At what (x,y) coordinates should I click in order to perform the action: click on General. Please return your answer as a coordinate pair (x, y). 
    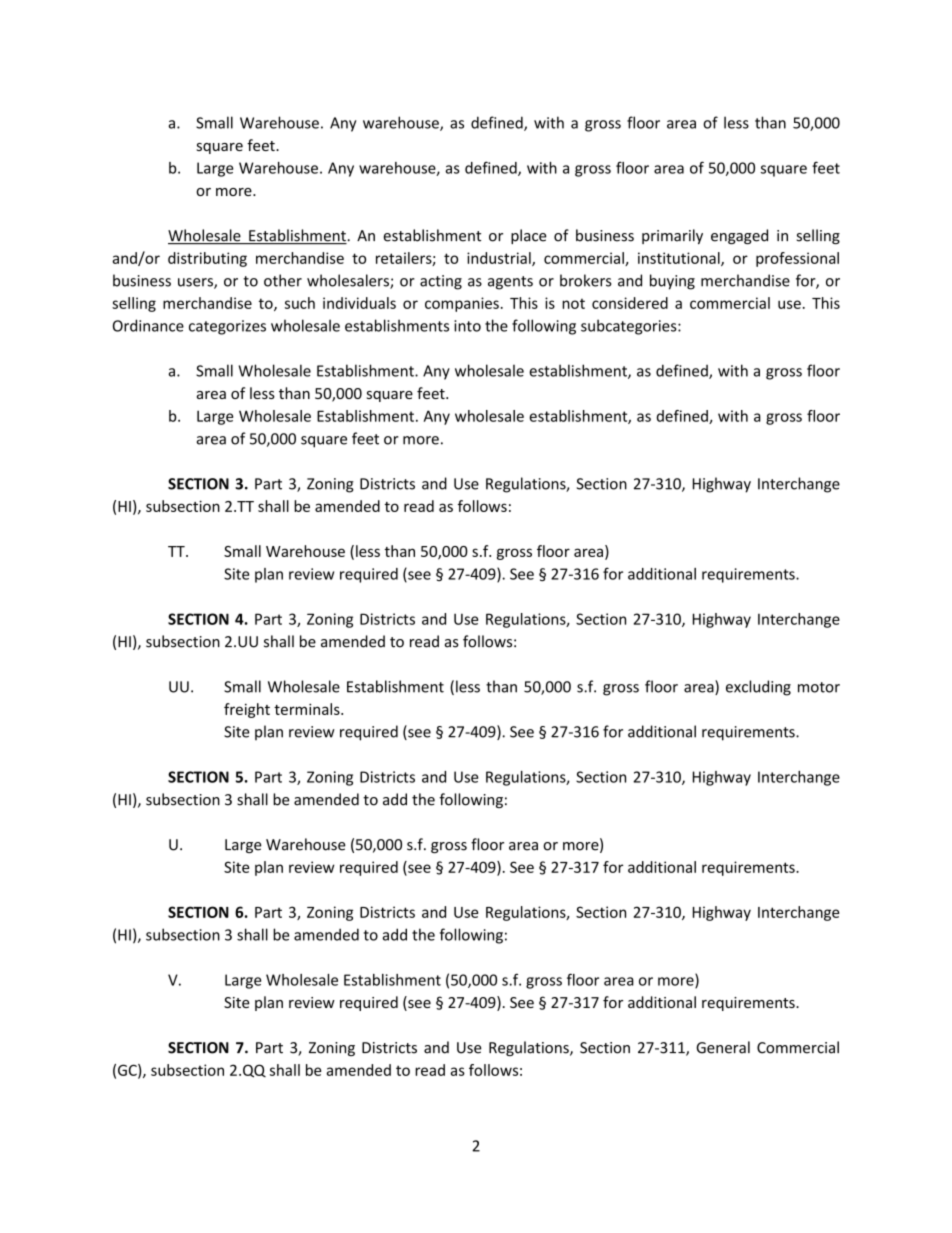
    Looking at the image, I should click on (723, 1047).
